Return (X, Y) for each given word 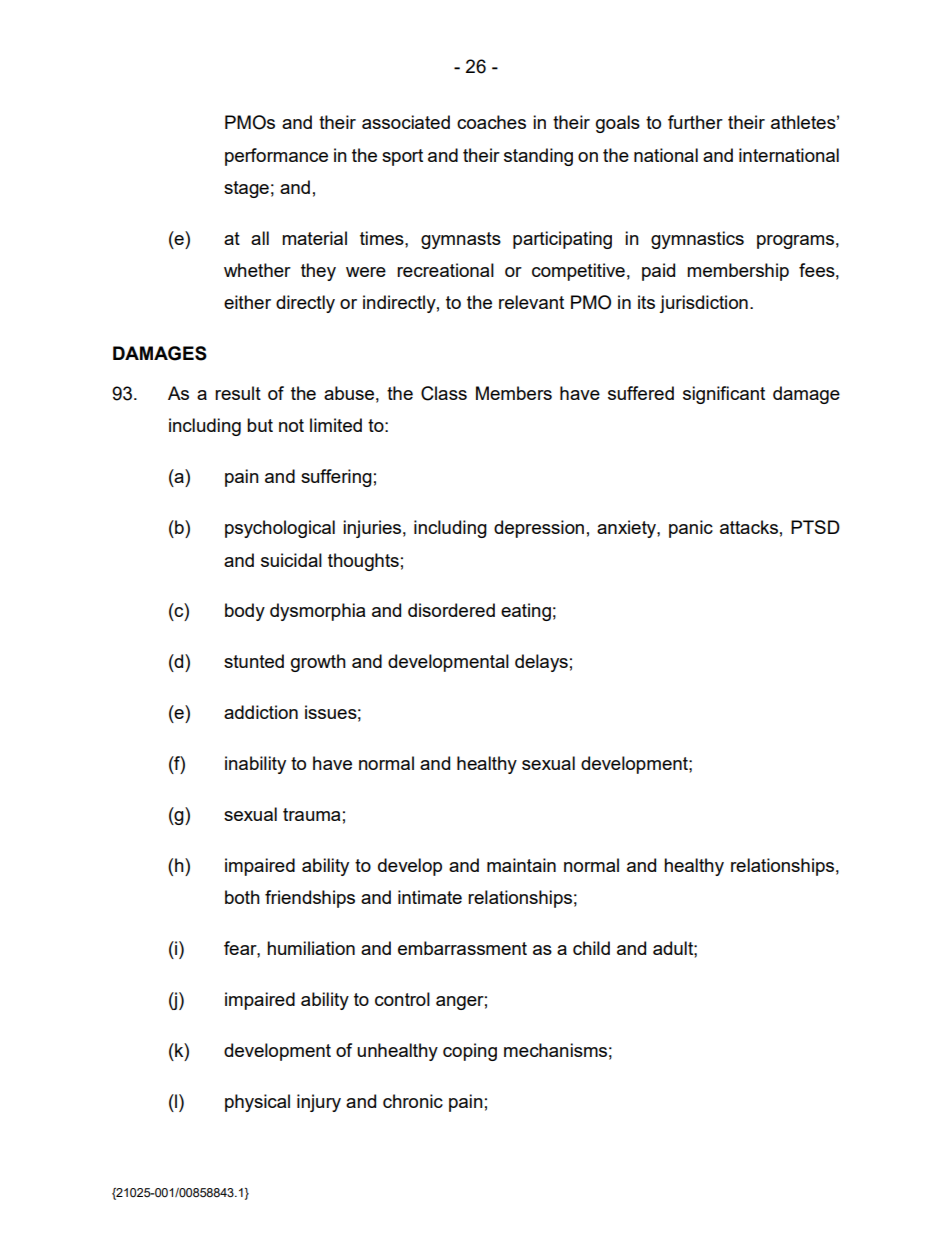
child (591, 948)
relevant (531, 302)
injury (319, 1103)
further (695, 122)
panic (691, 529)
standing (538, 157)
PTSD (815, 527)
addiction (261, 712)
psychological (280, 529)
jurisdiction (703, 304)
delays (541, 663)
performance (276, 157)
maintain (521, 865)
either (247, 302)
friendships (310, 899)
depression (539, 529)
